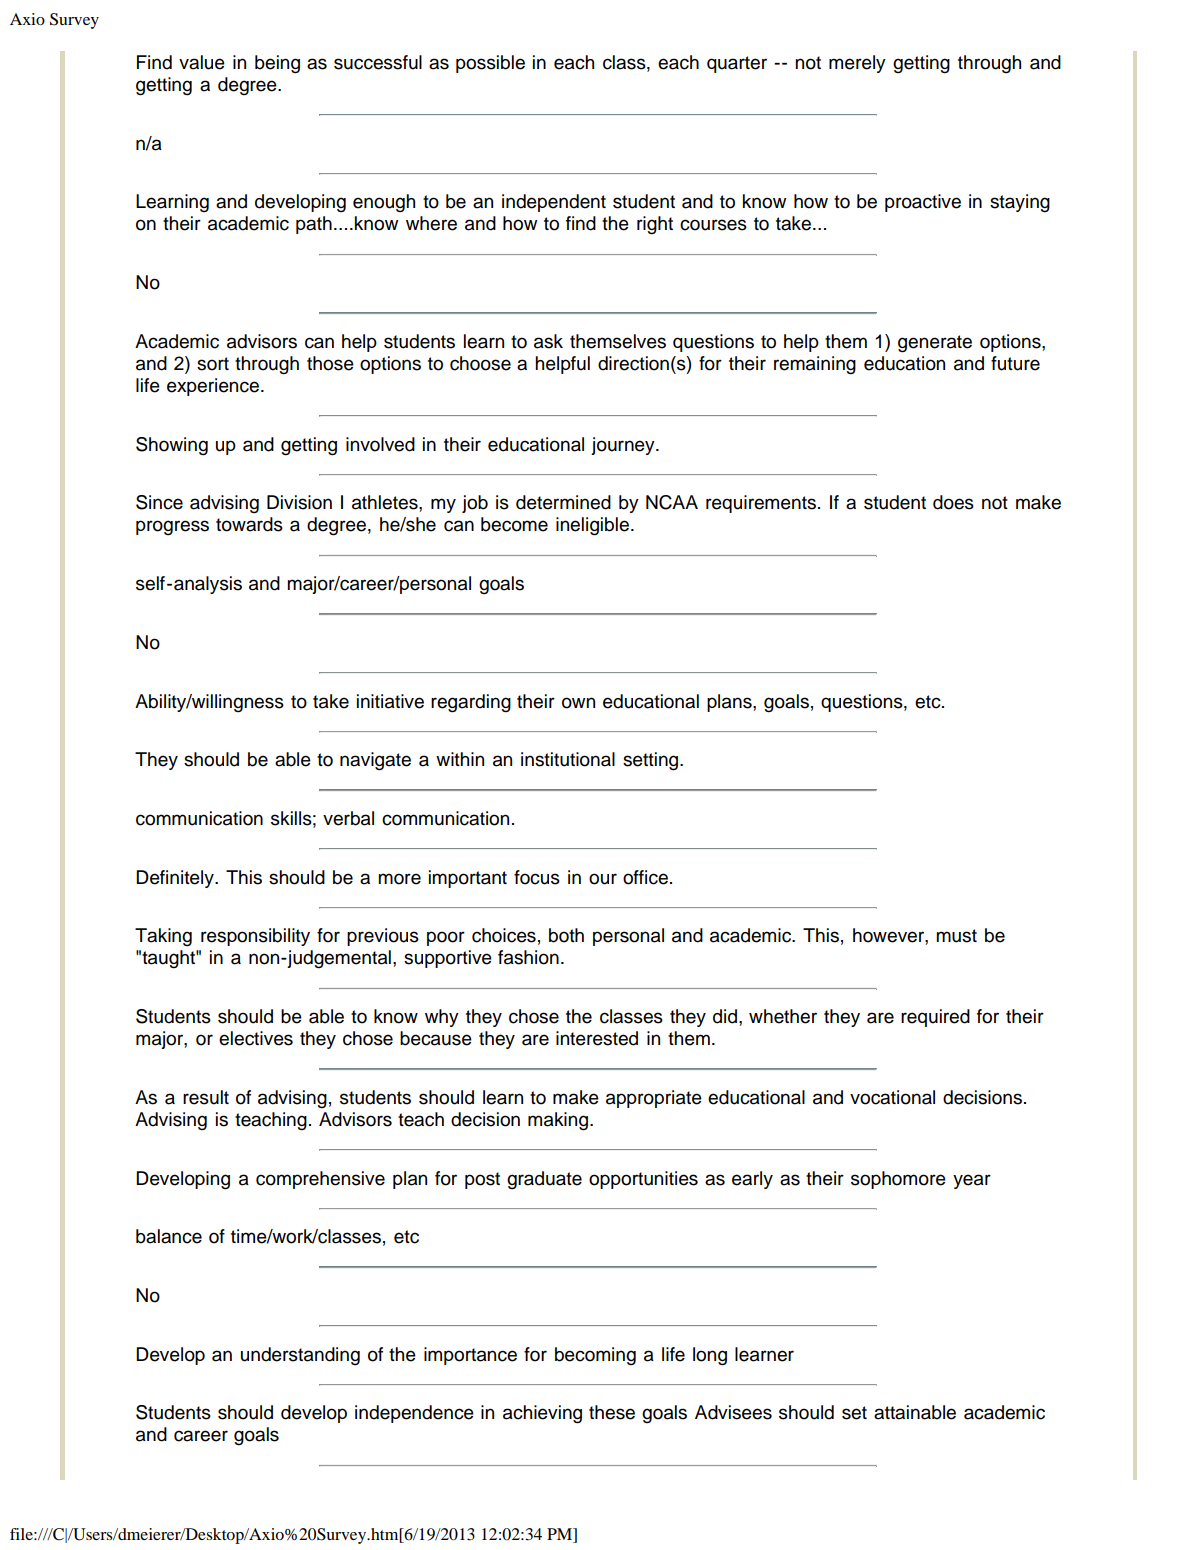  I want to click on merely, so click(857, 64).
